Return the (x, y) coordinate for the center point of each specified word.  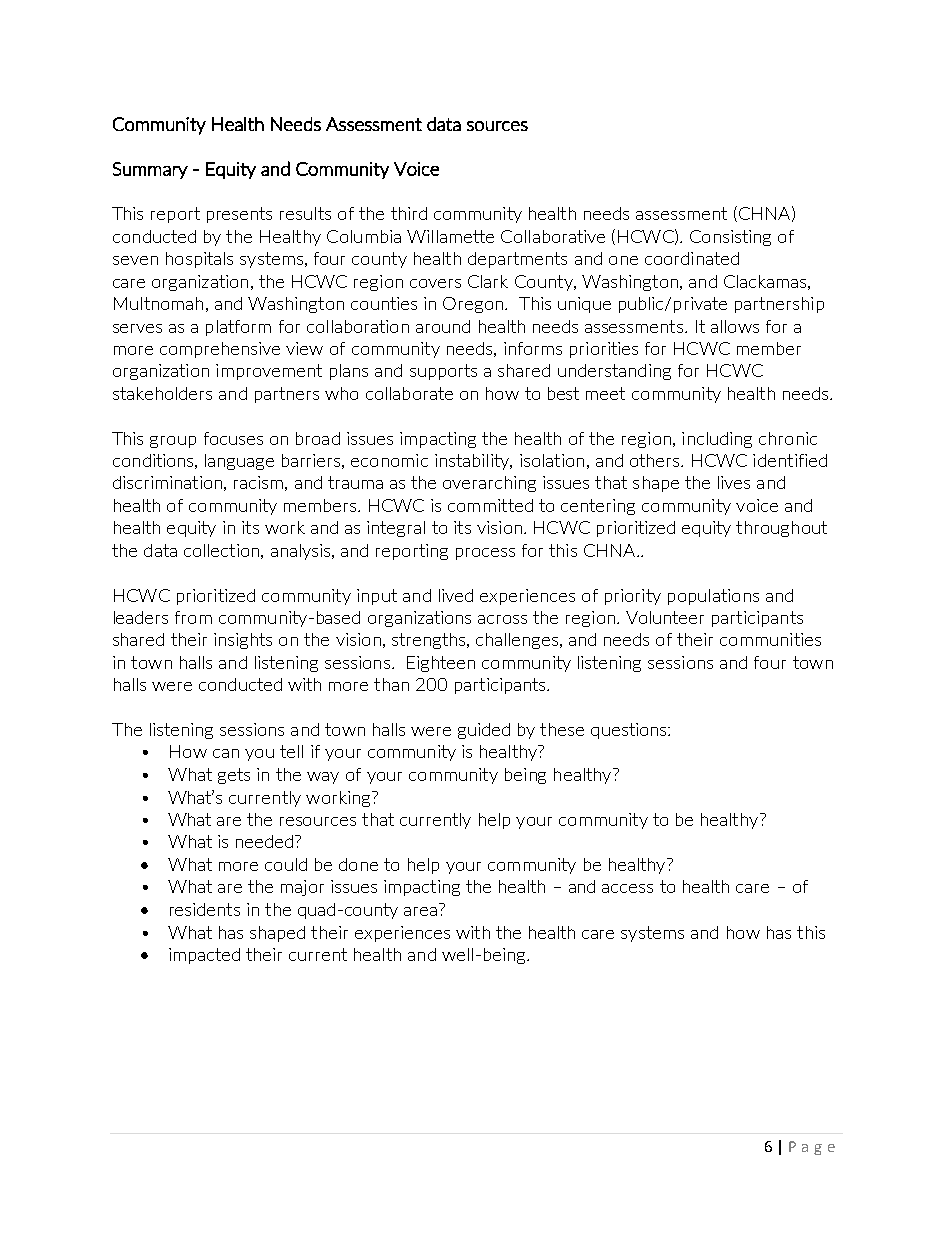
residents (205, 909)
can (226, 753)
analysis (302, 552)
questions (630, 731)
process (485, 554)
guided (484, 731)
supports (443, 372)
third (409, 213)
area (420, 911)
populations (713, 597)
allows (735, 326)
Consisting (730, 238)
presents (239, 215)
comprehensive (220, 350)
